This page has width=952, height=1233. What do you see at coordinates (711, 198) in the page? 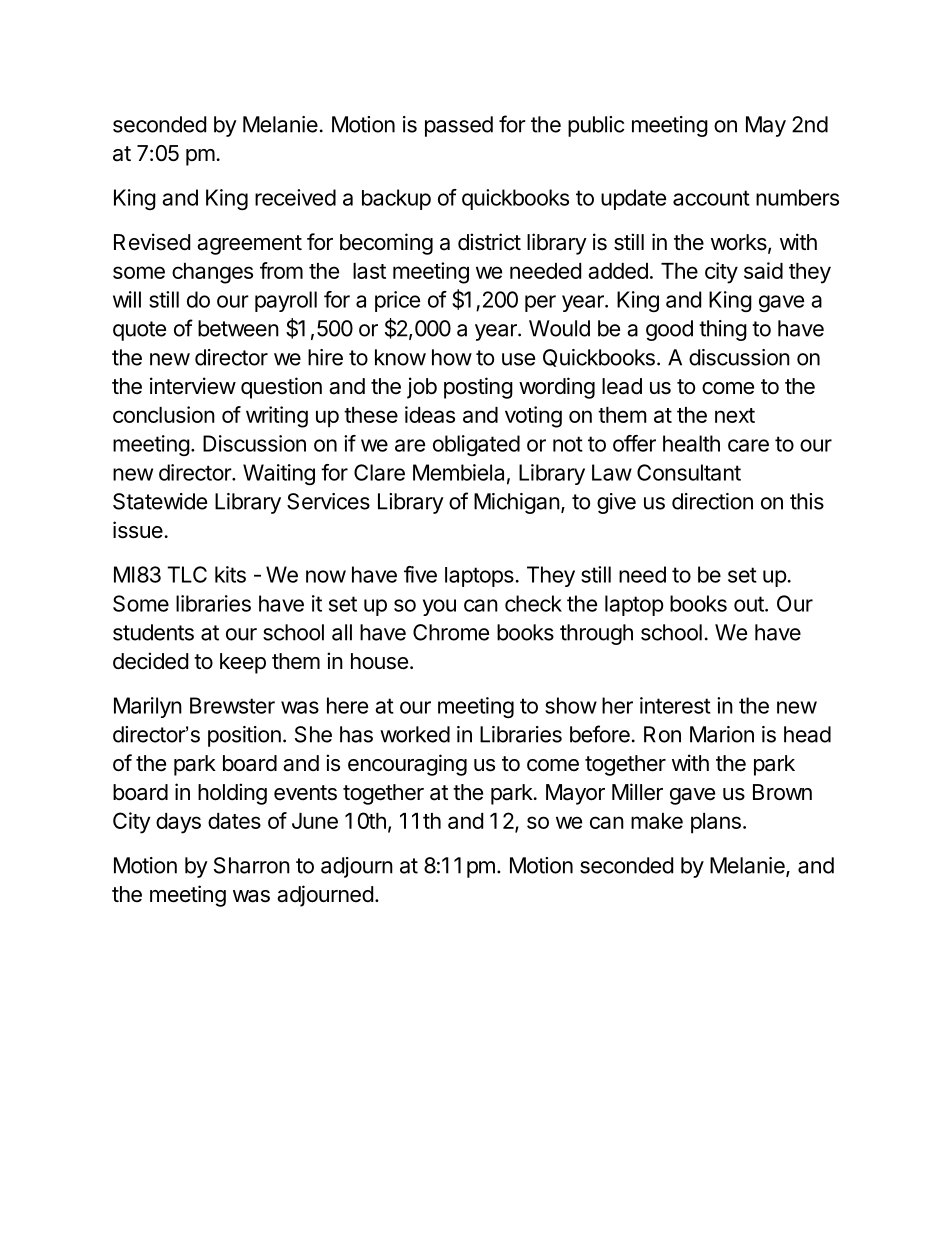
I see `account` at bounding box center [711, 198].
